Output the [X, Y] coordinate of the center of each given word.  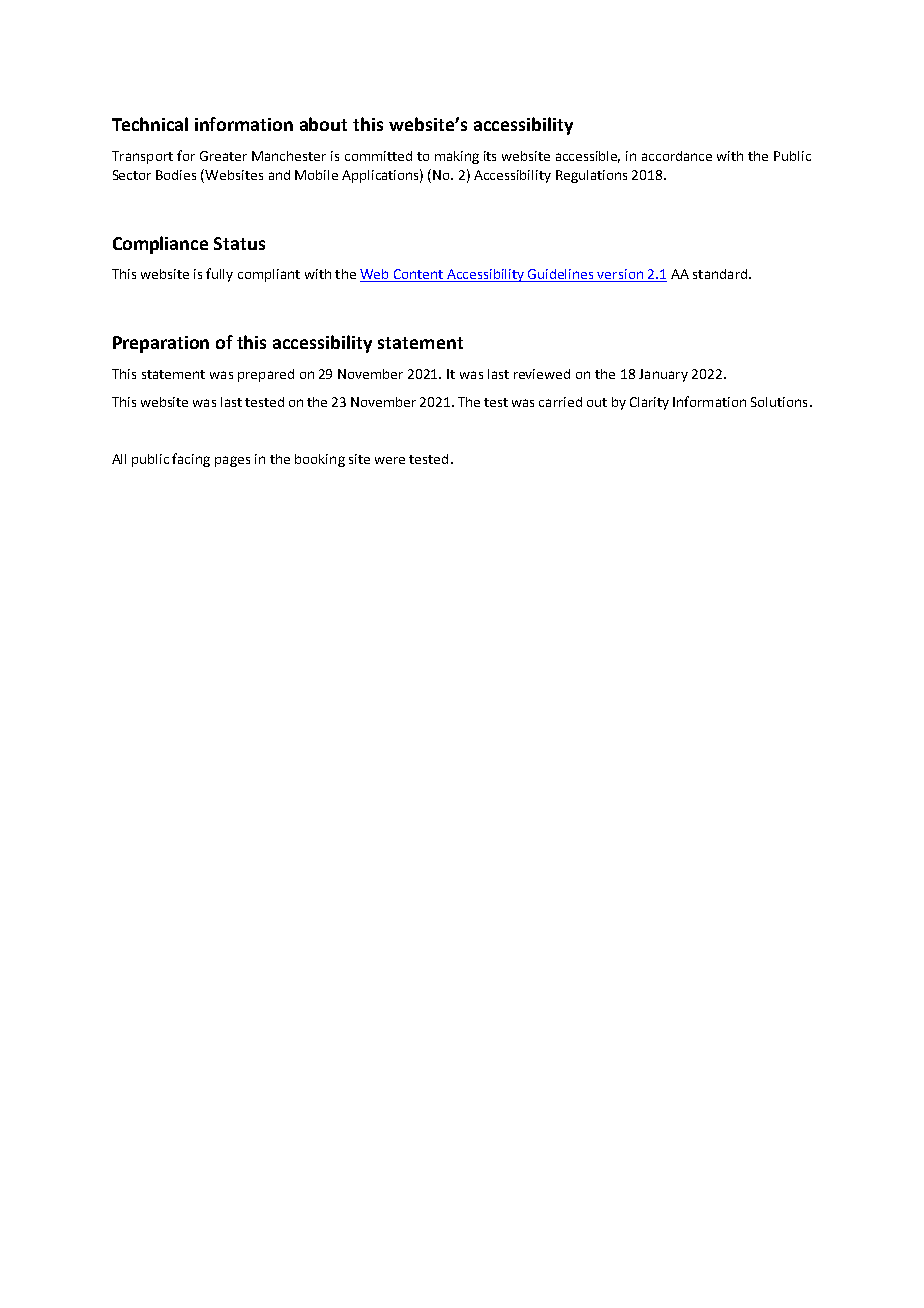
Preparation [161, 344]
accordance [677, 156]
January [663, 375]
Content [419, 275]
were [390, 460]
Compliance [160, 245]
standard [721, 274]
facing [191, 460]
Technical [150, 124]
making [457, 157]
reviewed [542, 374]
